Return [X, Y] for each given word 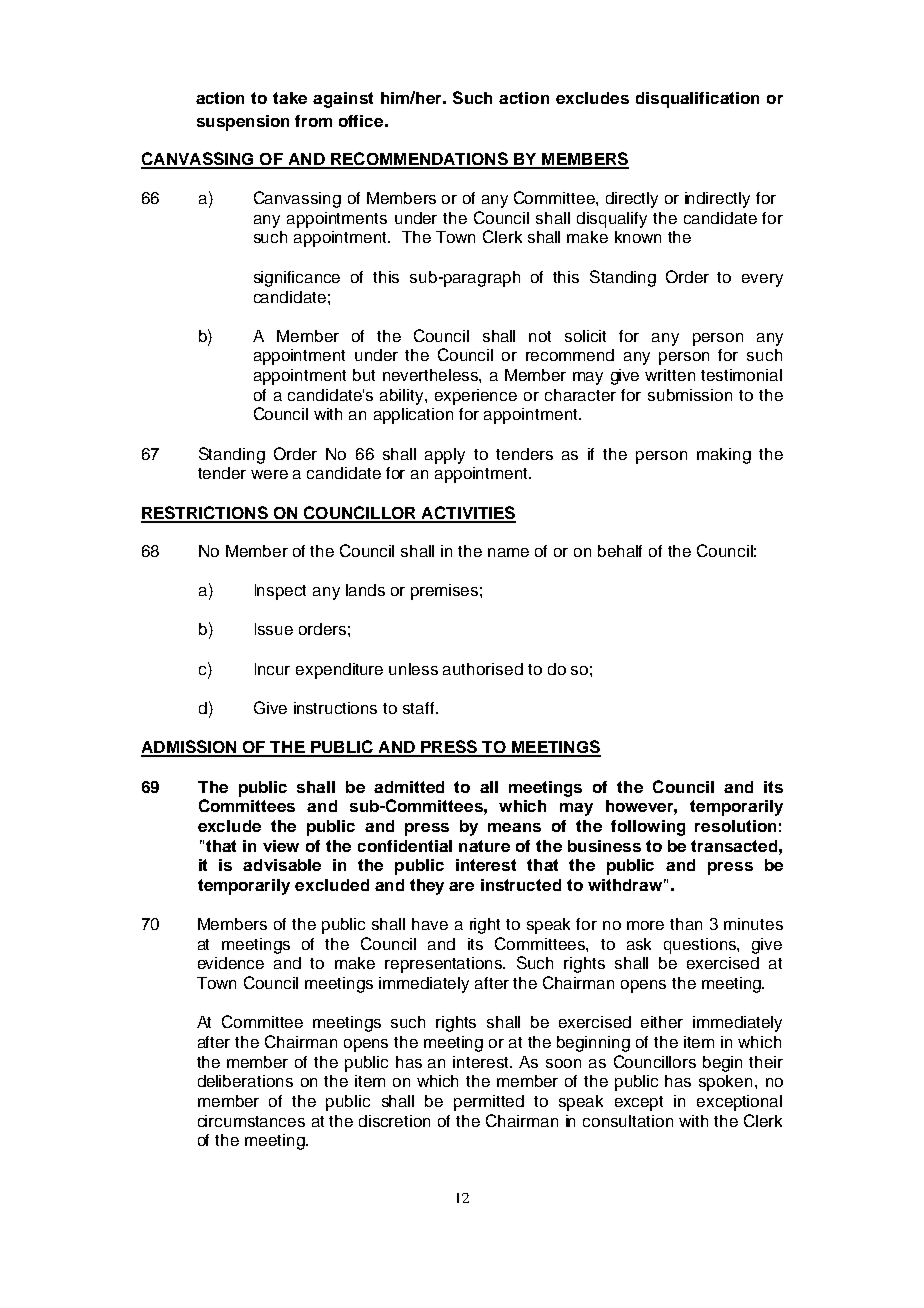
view [281, 846]
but [364, 375]
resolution [735, 826]
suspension [243, 123]
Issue [274, 629]
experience [476, 397]
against [343, 100]
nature [484, 846]
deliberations [245, 1081]
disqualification [697, 100]
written [670, 375]
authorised [483, 669]
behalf [620, 551]
